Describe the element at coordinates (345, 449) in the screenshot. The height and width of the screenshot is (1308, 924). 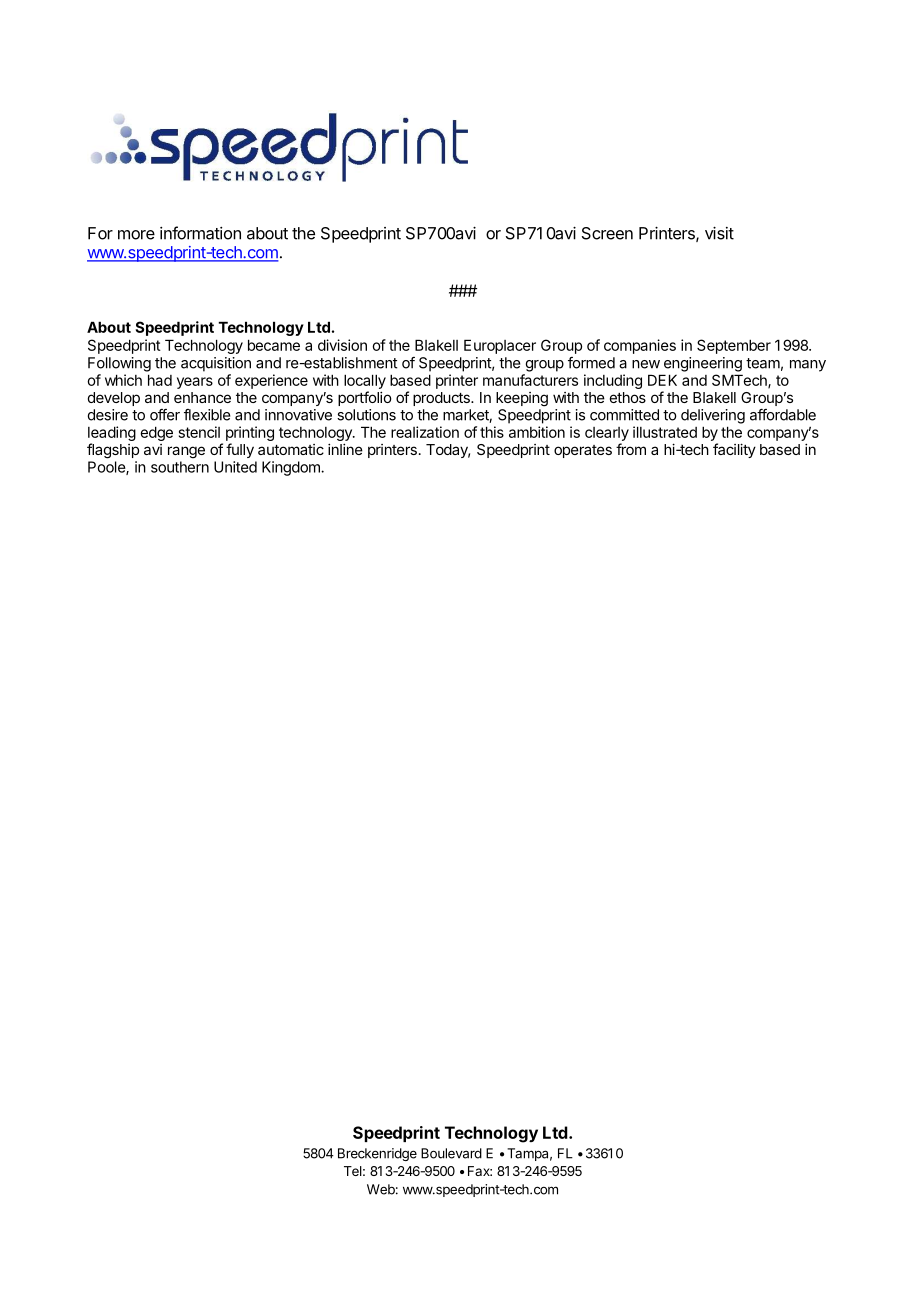
I see `inline` at that location.
